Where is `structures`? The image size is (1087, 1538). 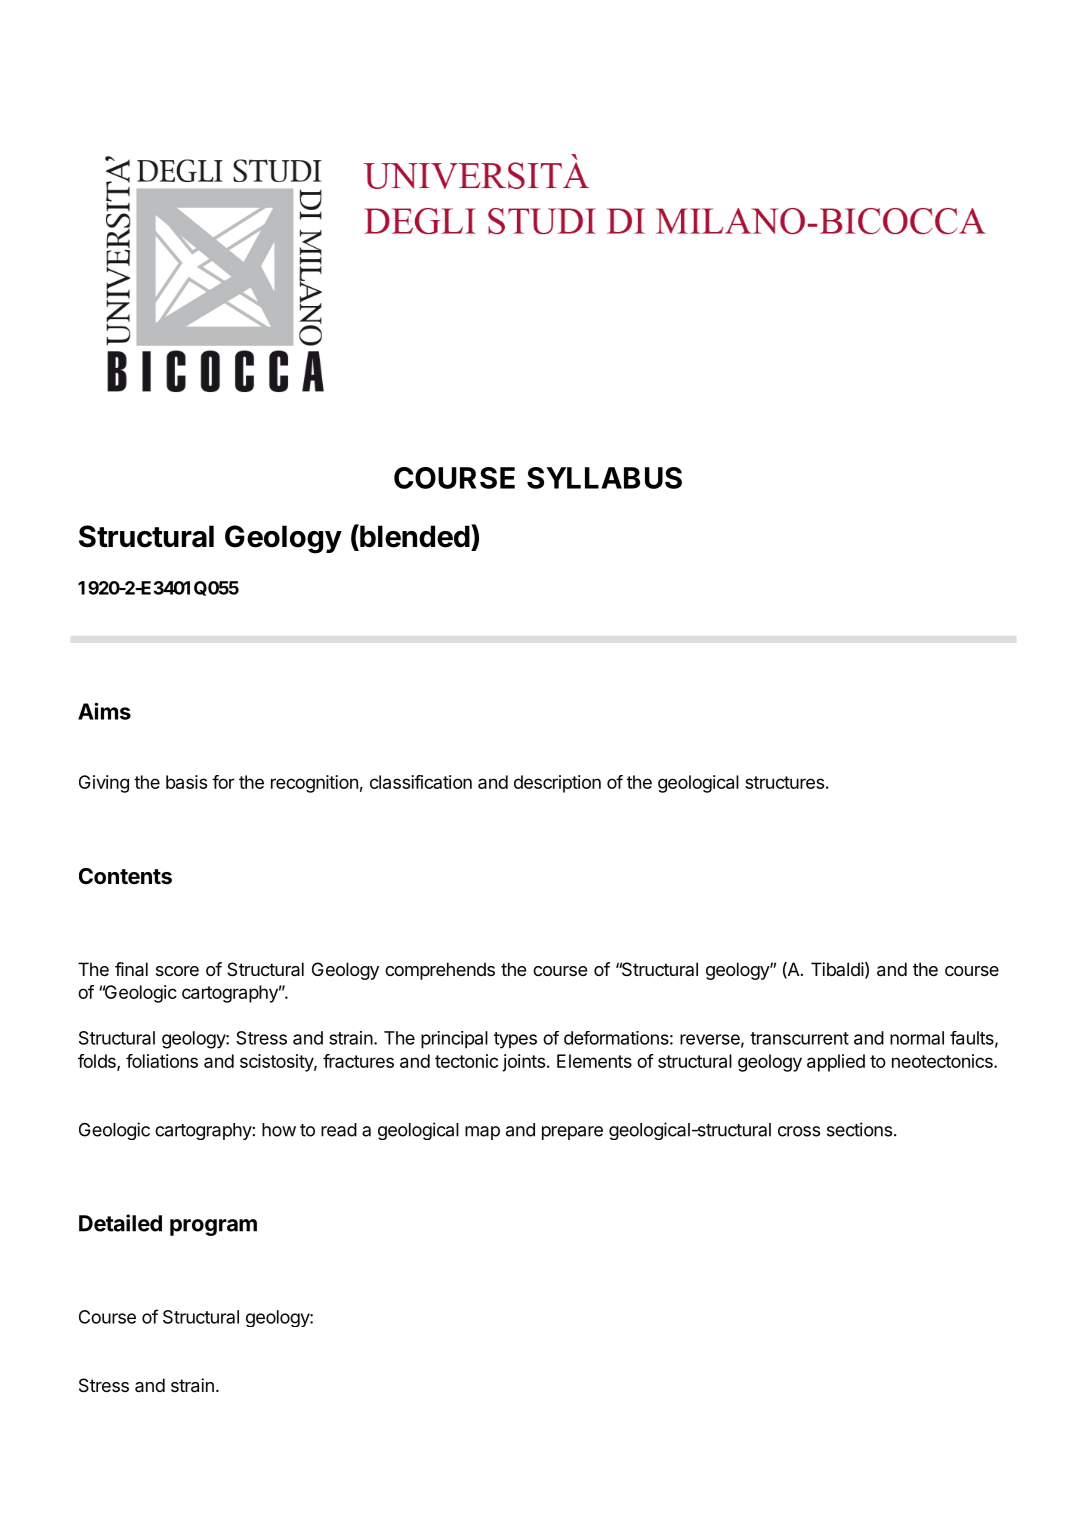 structures is located at coordinates (784, 782).
